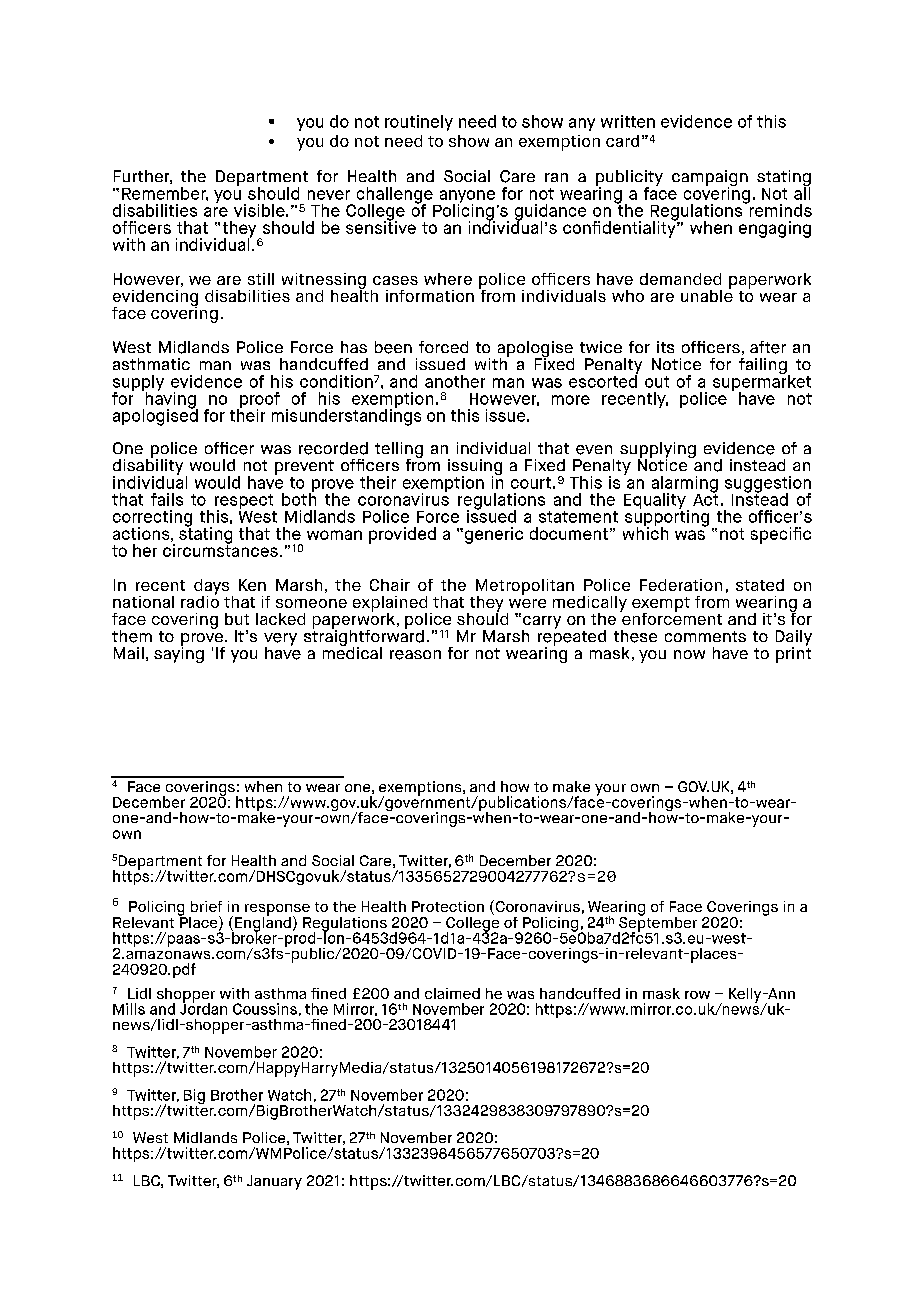 This screenshot has width=924, height=1308. I want to click on saying, so click(179, 653).
